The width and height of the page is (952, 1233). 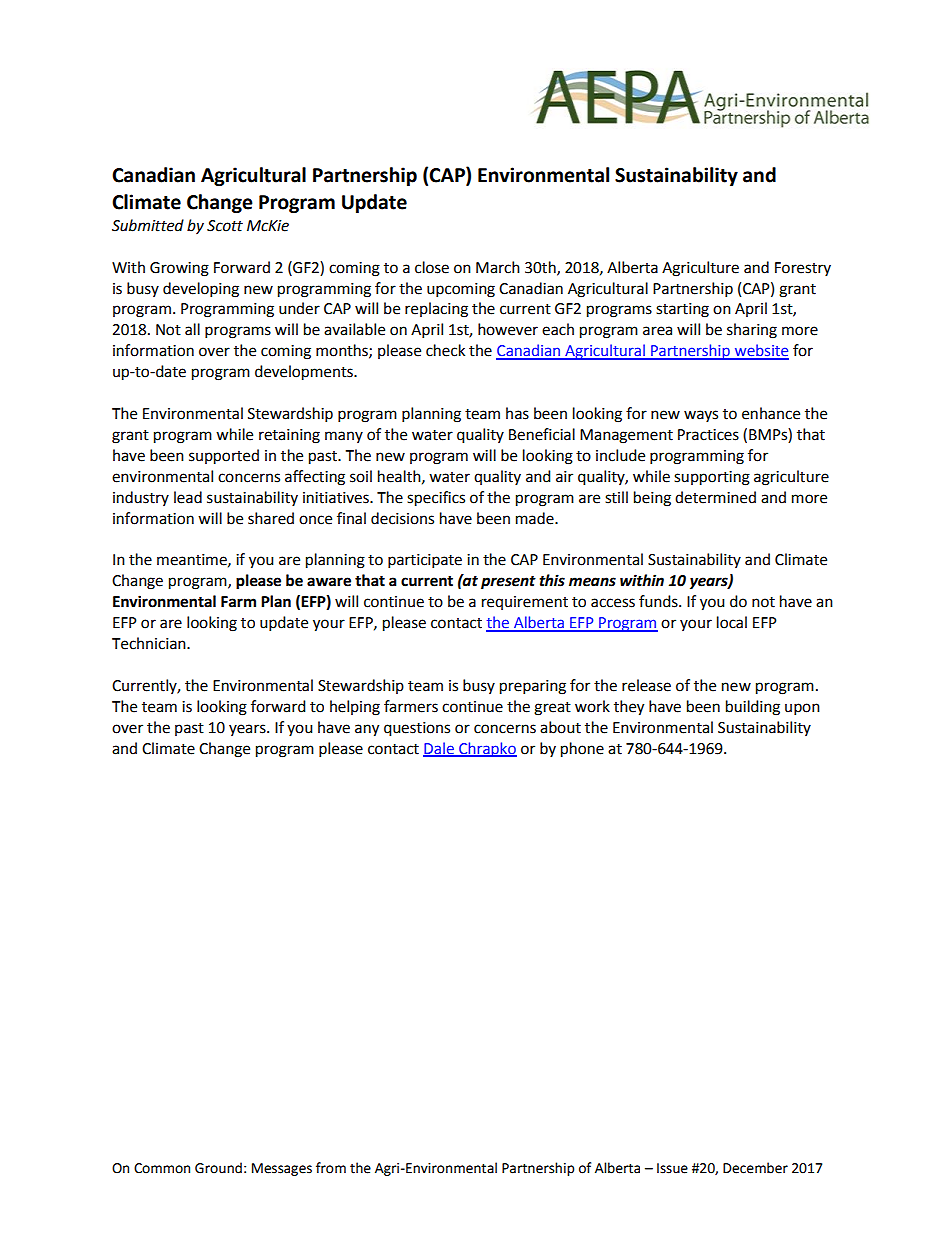 I want to click on building, so click(x=753, y=708).
